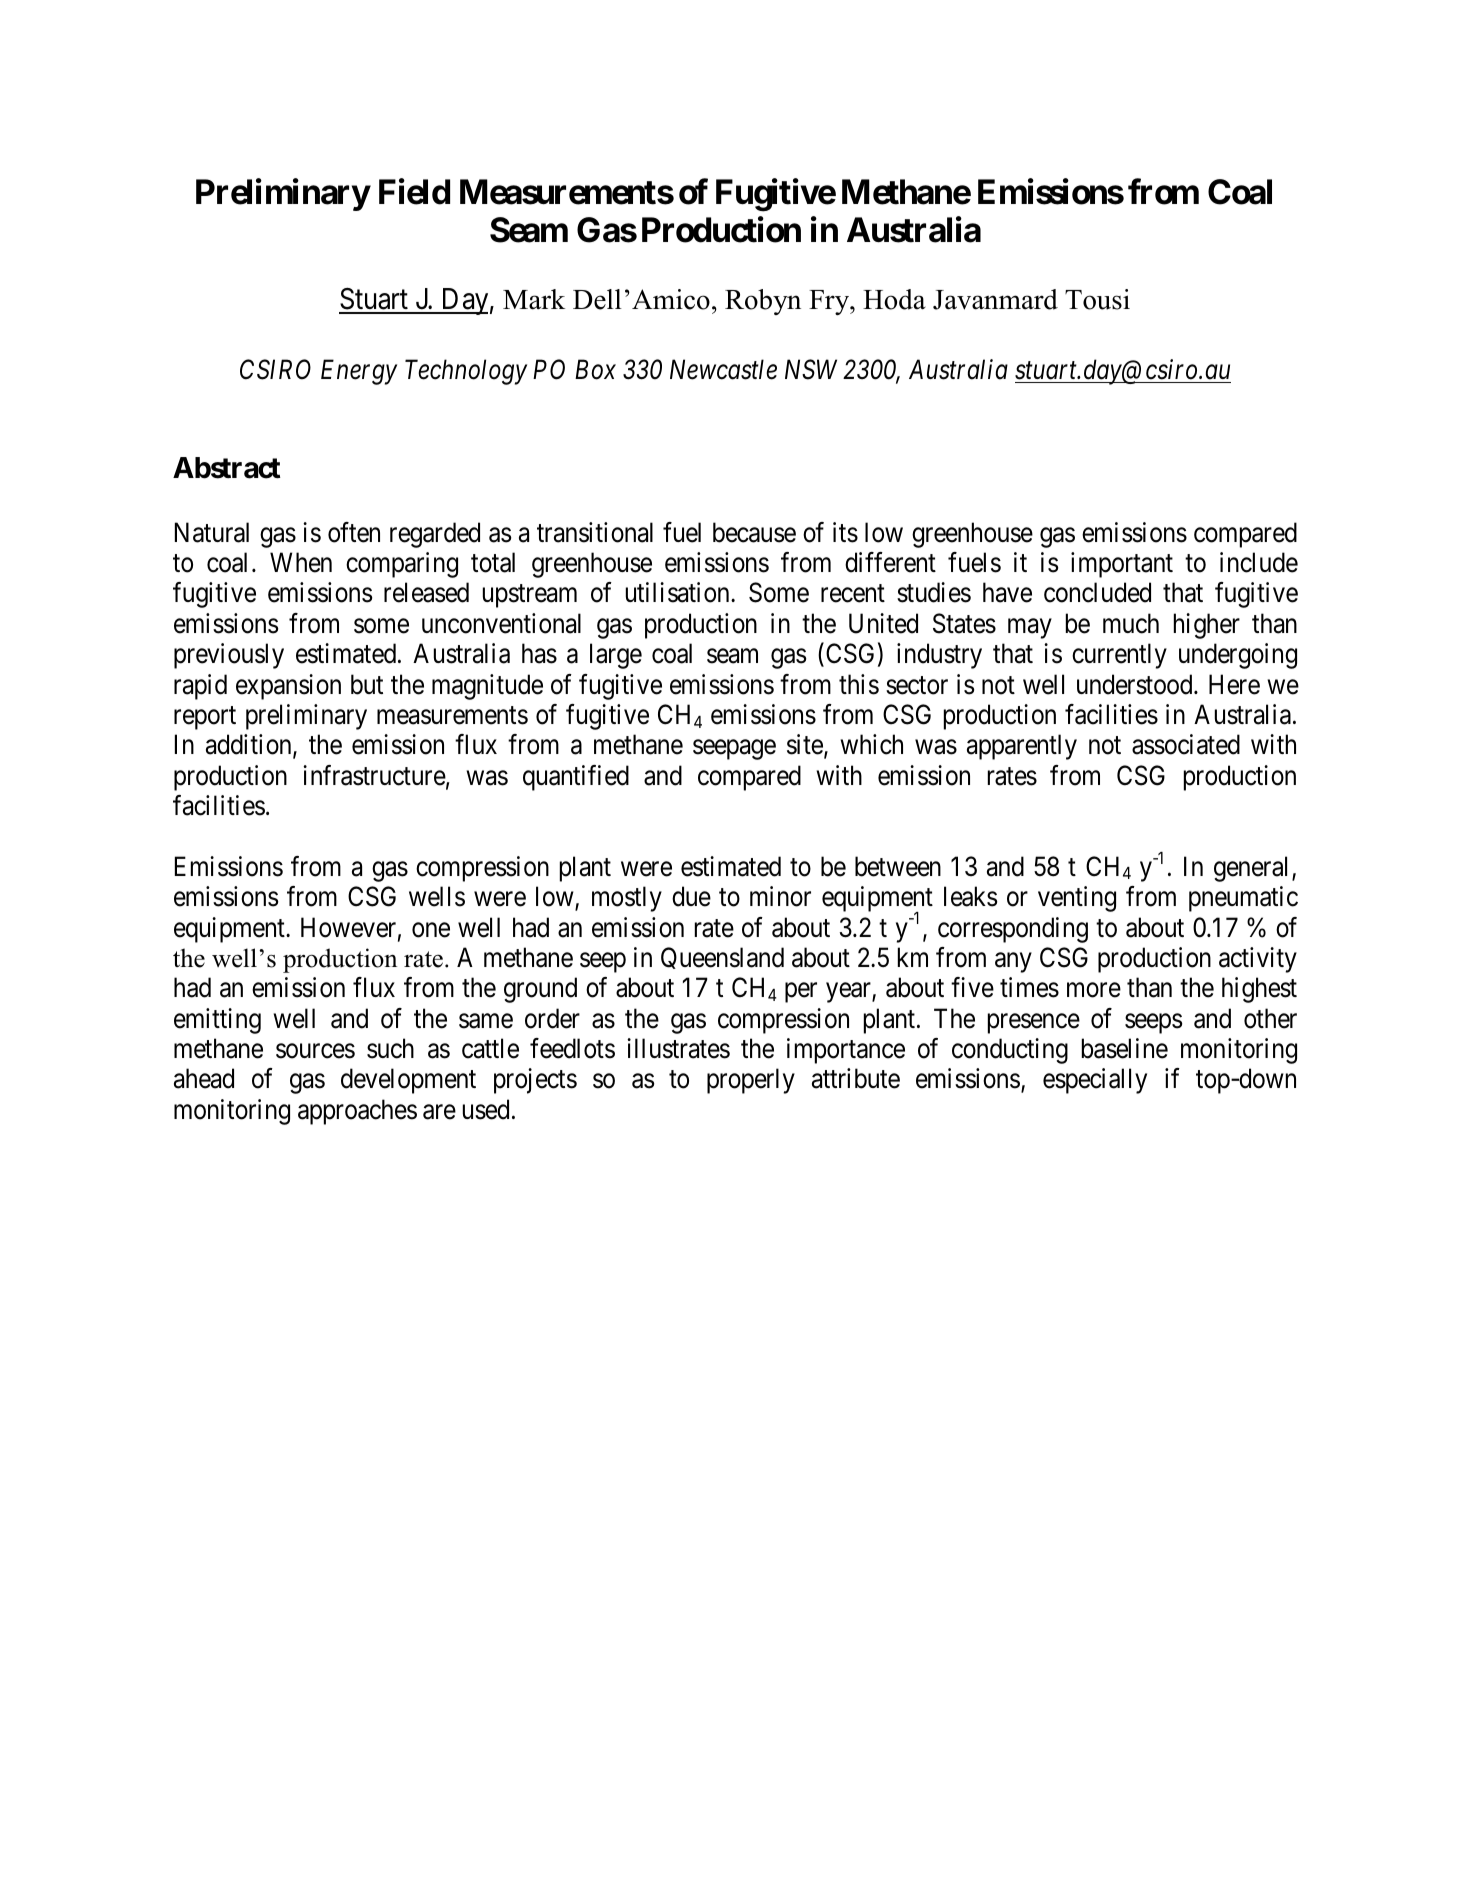 Image resolution: width=1470 pixels, height=1902 pixels. What do you see at coordinates (811, 369) in the screenshot?
I see `NSW` at bounding box center [811, 369].
